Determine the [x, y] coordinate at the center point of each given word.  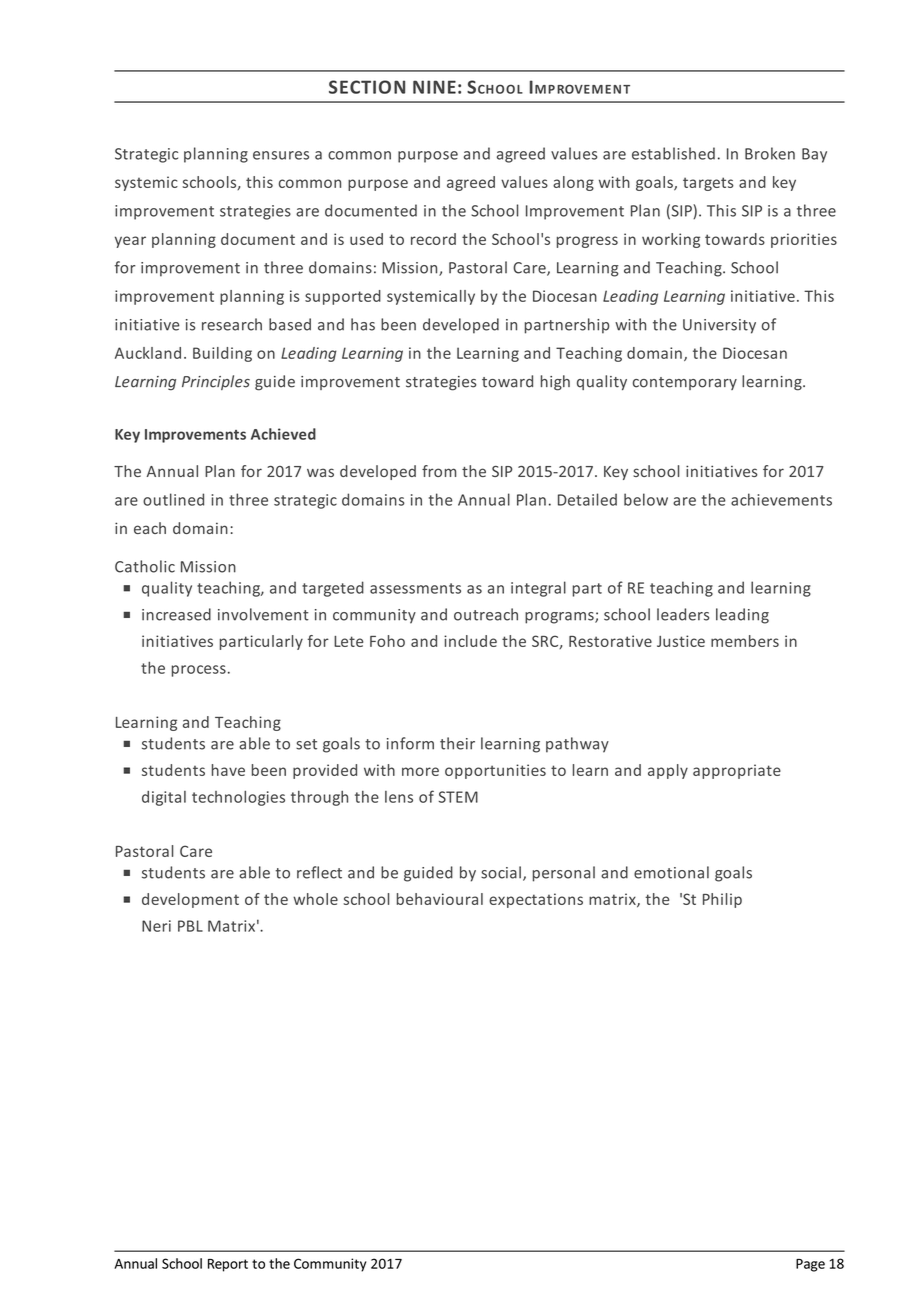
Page [810, 1265]
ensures [281, 155]
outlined [173, 499]
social [501, 872]
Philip [722, 900]
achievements [781, 499]
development [190, 900]
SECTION [367, 87]
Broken [770, 153]
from [439, 471]
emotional [671, 872]
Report [228, 1265]
